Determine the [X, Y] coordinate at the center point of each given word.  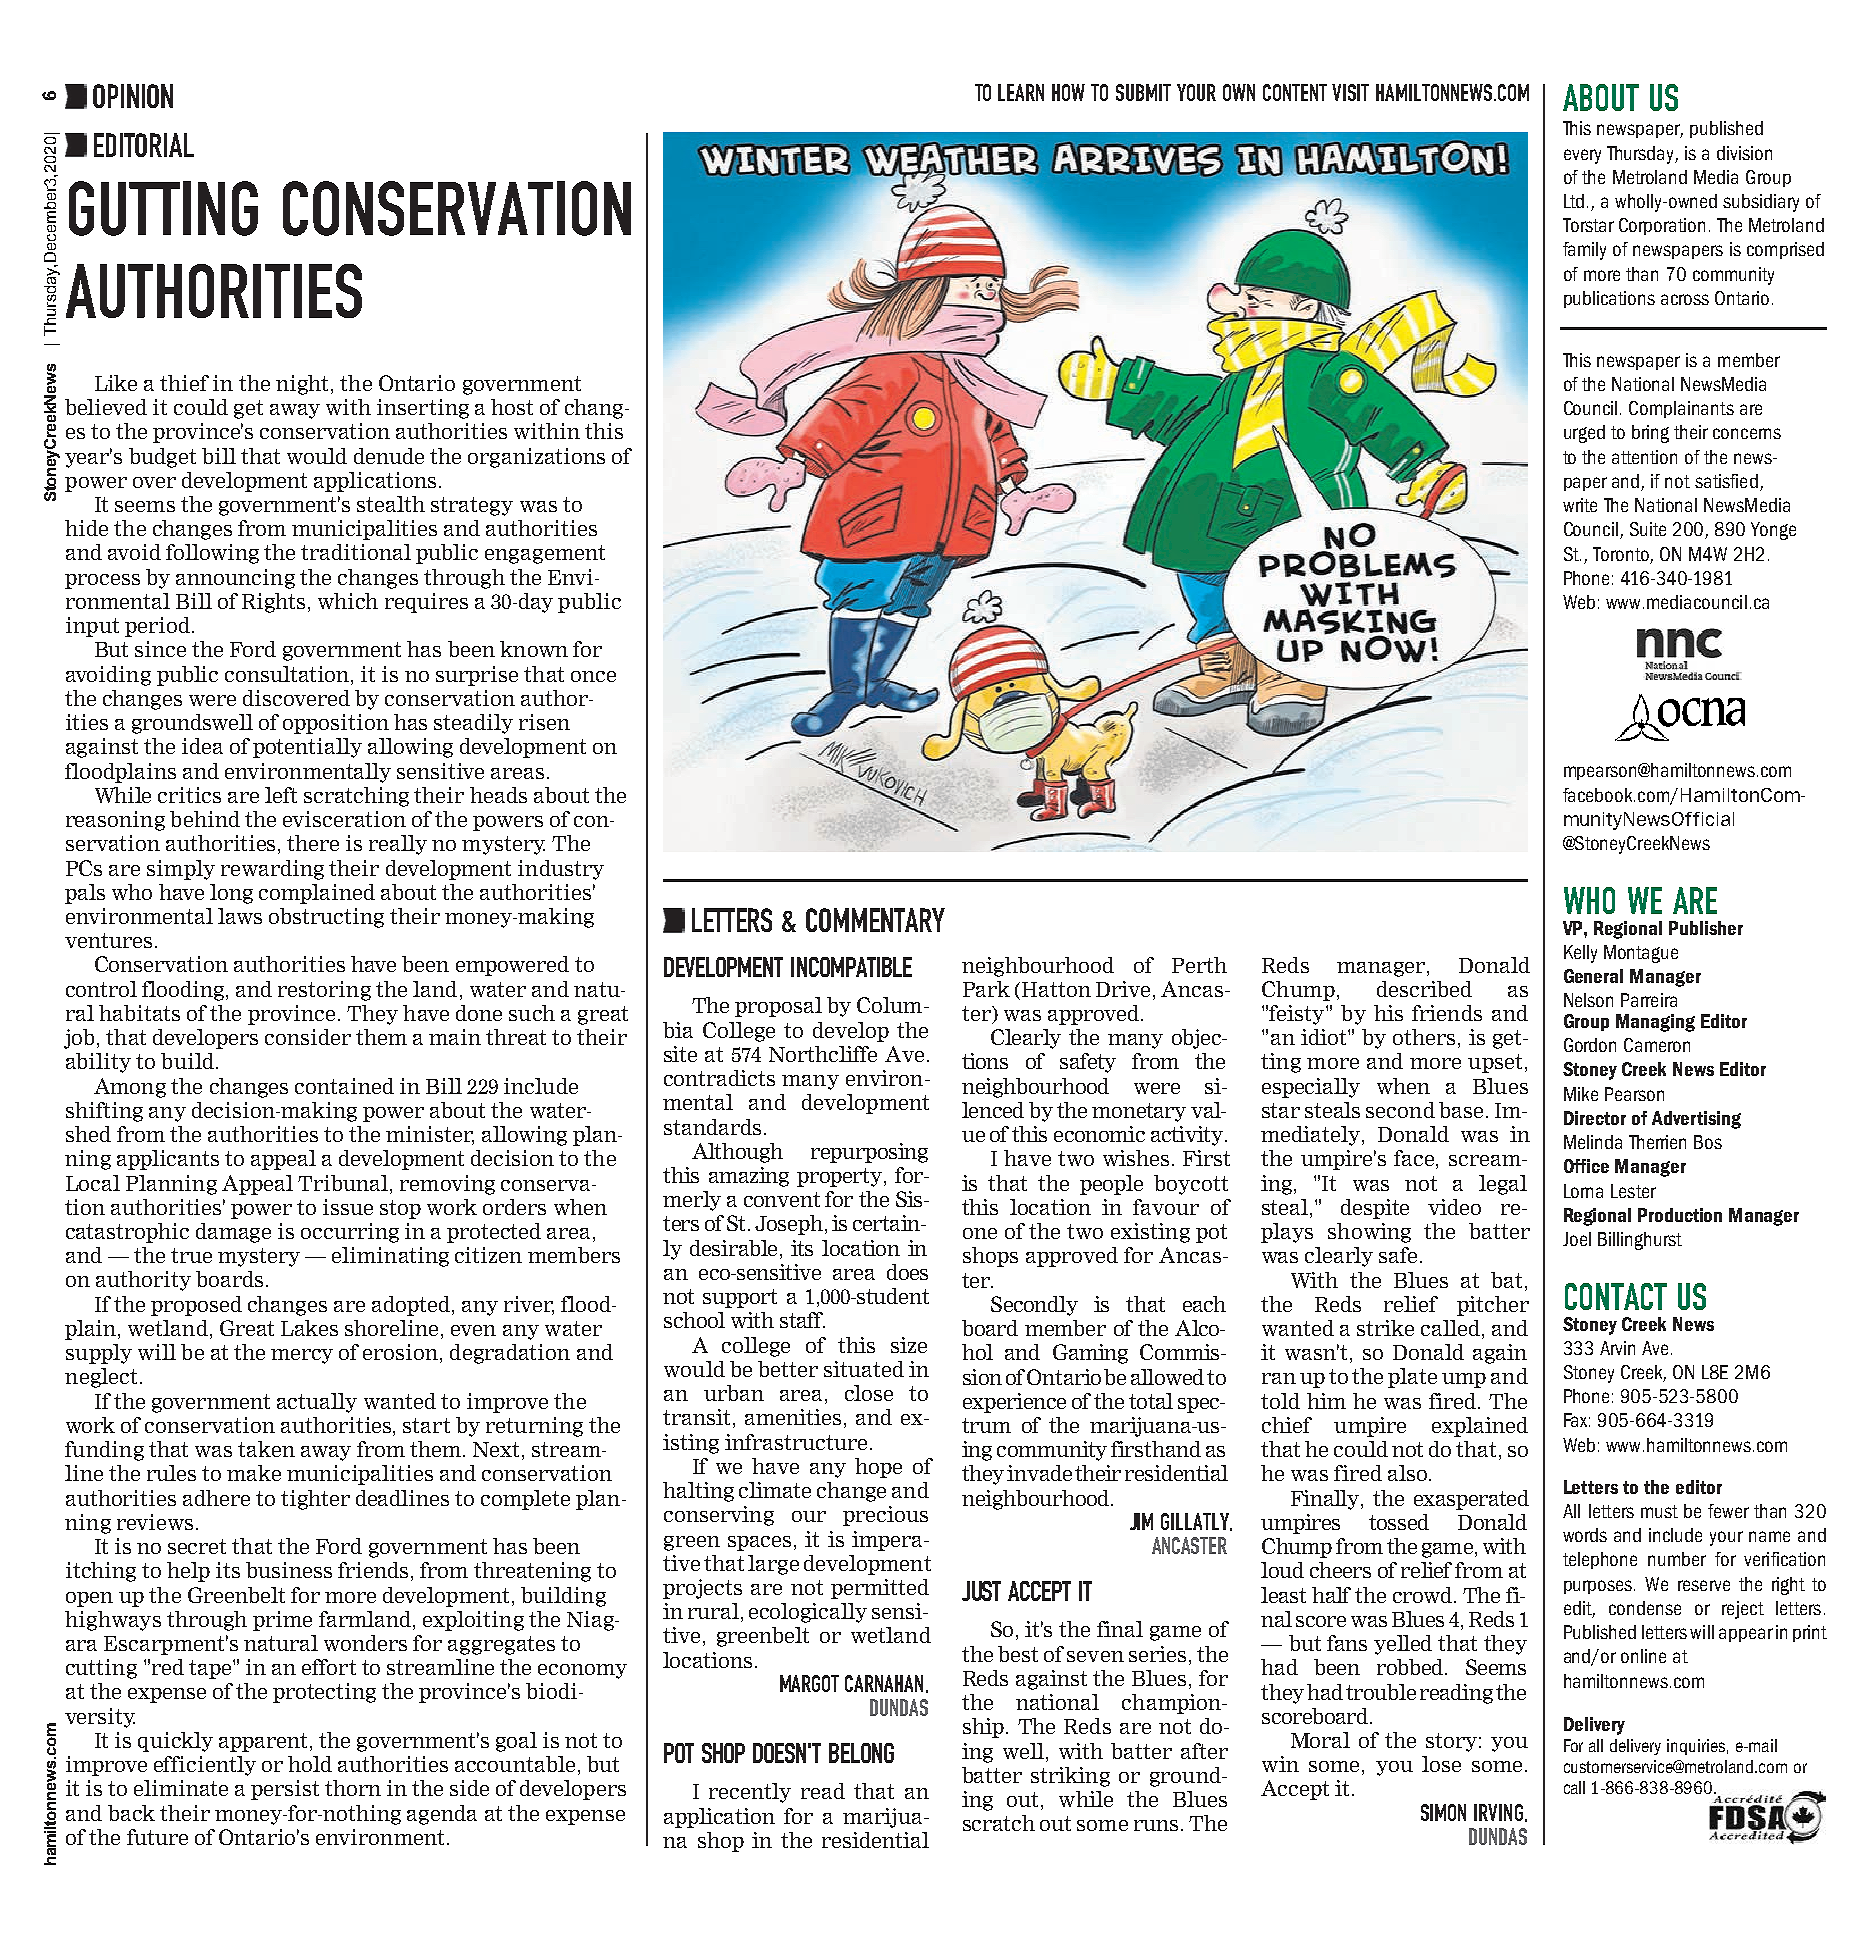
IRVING [1498, 1812]
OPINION [133, 96]
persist [285, 1790]
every [1582, 156]
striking [1070, 1777]
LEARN [1021, 92]
